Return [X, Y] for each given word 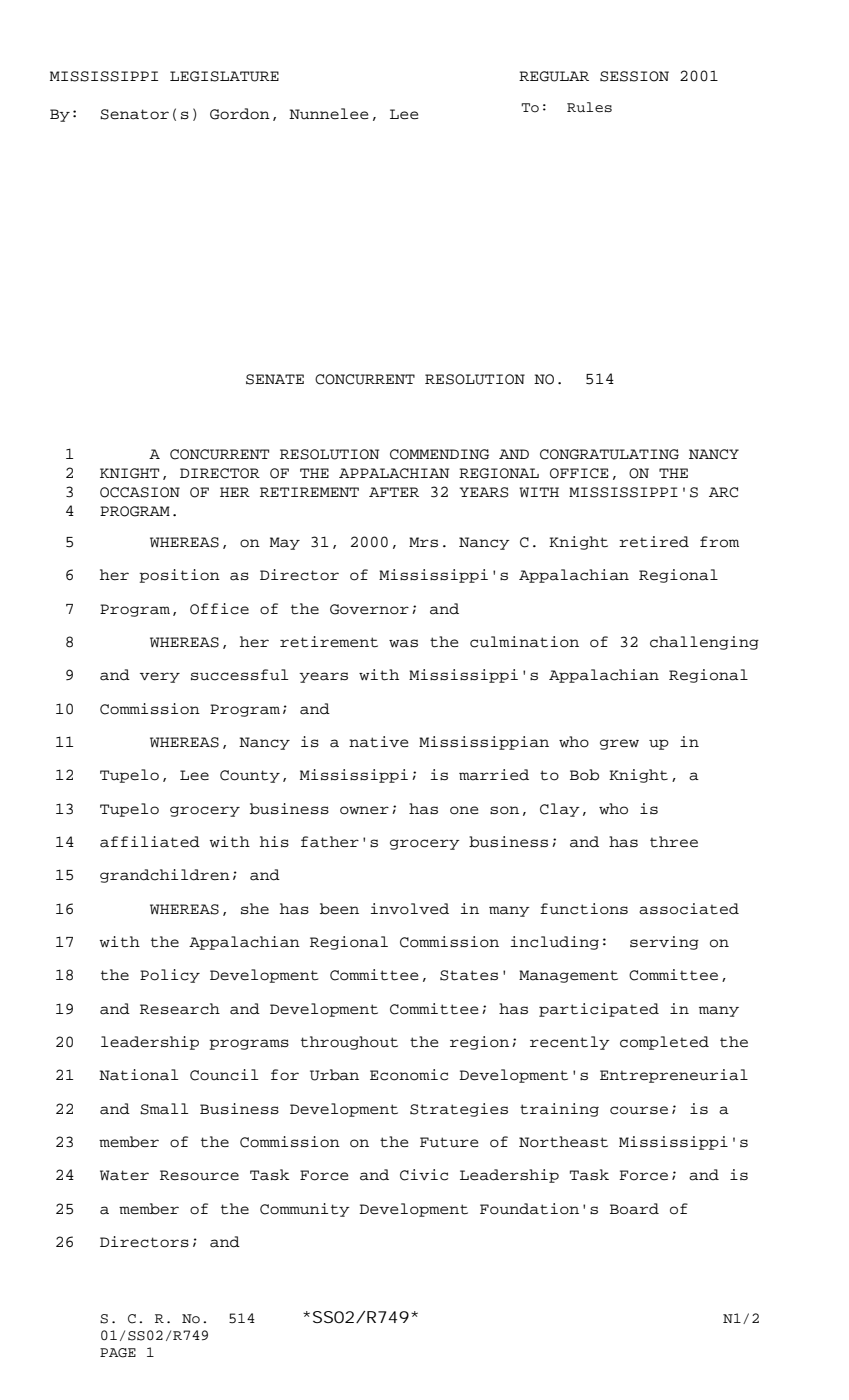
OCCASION [140, 492]
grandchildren [165, 876]
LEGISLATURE [224, 76]
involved [410, 909]
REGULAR [554, 76]
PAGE [118, 1353]
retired [654, 542]
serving [664, 943]
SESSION [634, 76]
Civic [424, 1175]
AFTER [394, 492]
